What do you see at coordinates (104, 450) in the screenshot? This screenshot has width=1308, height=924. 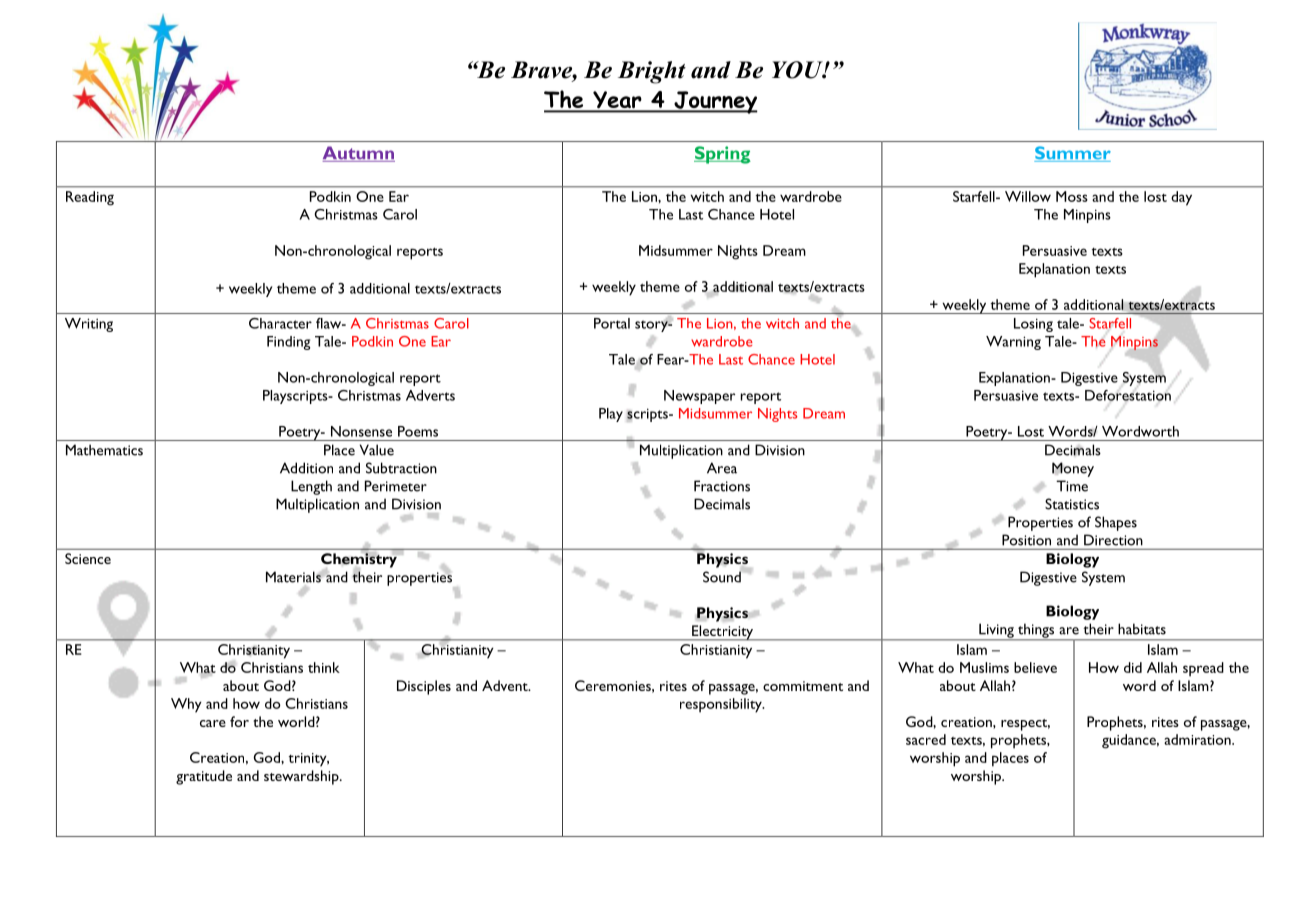 I see `Mathematics` at bounding box center [104, 450].
